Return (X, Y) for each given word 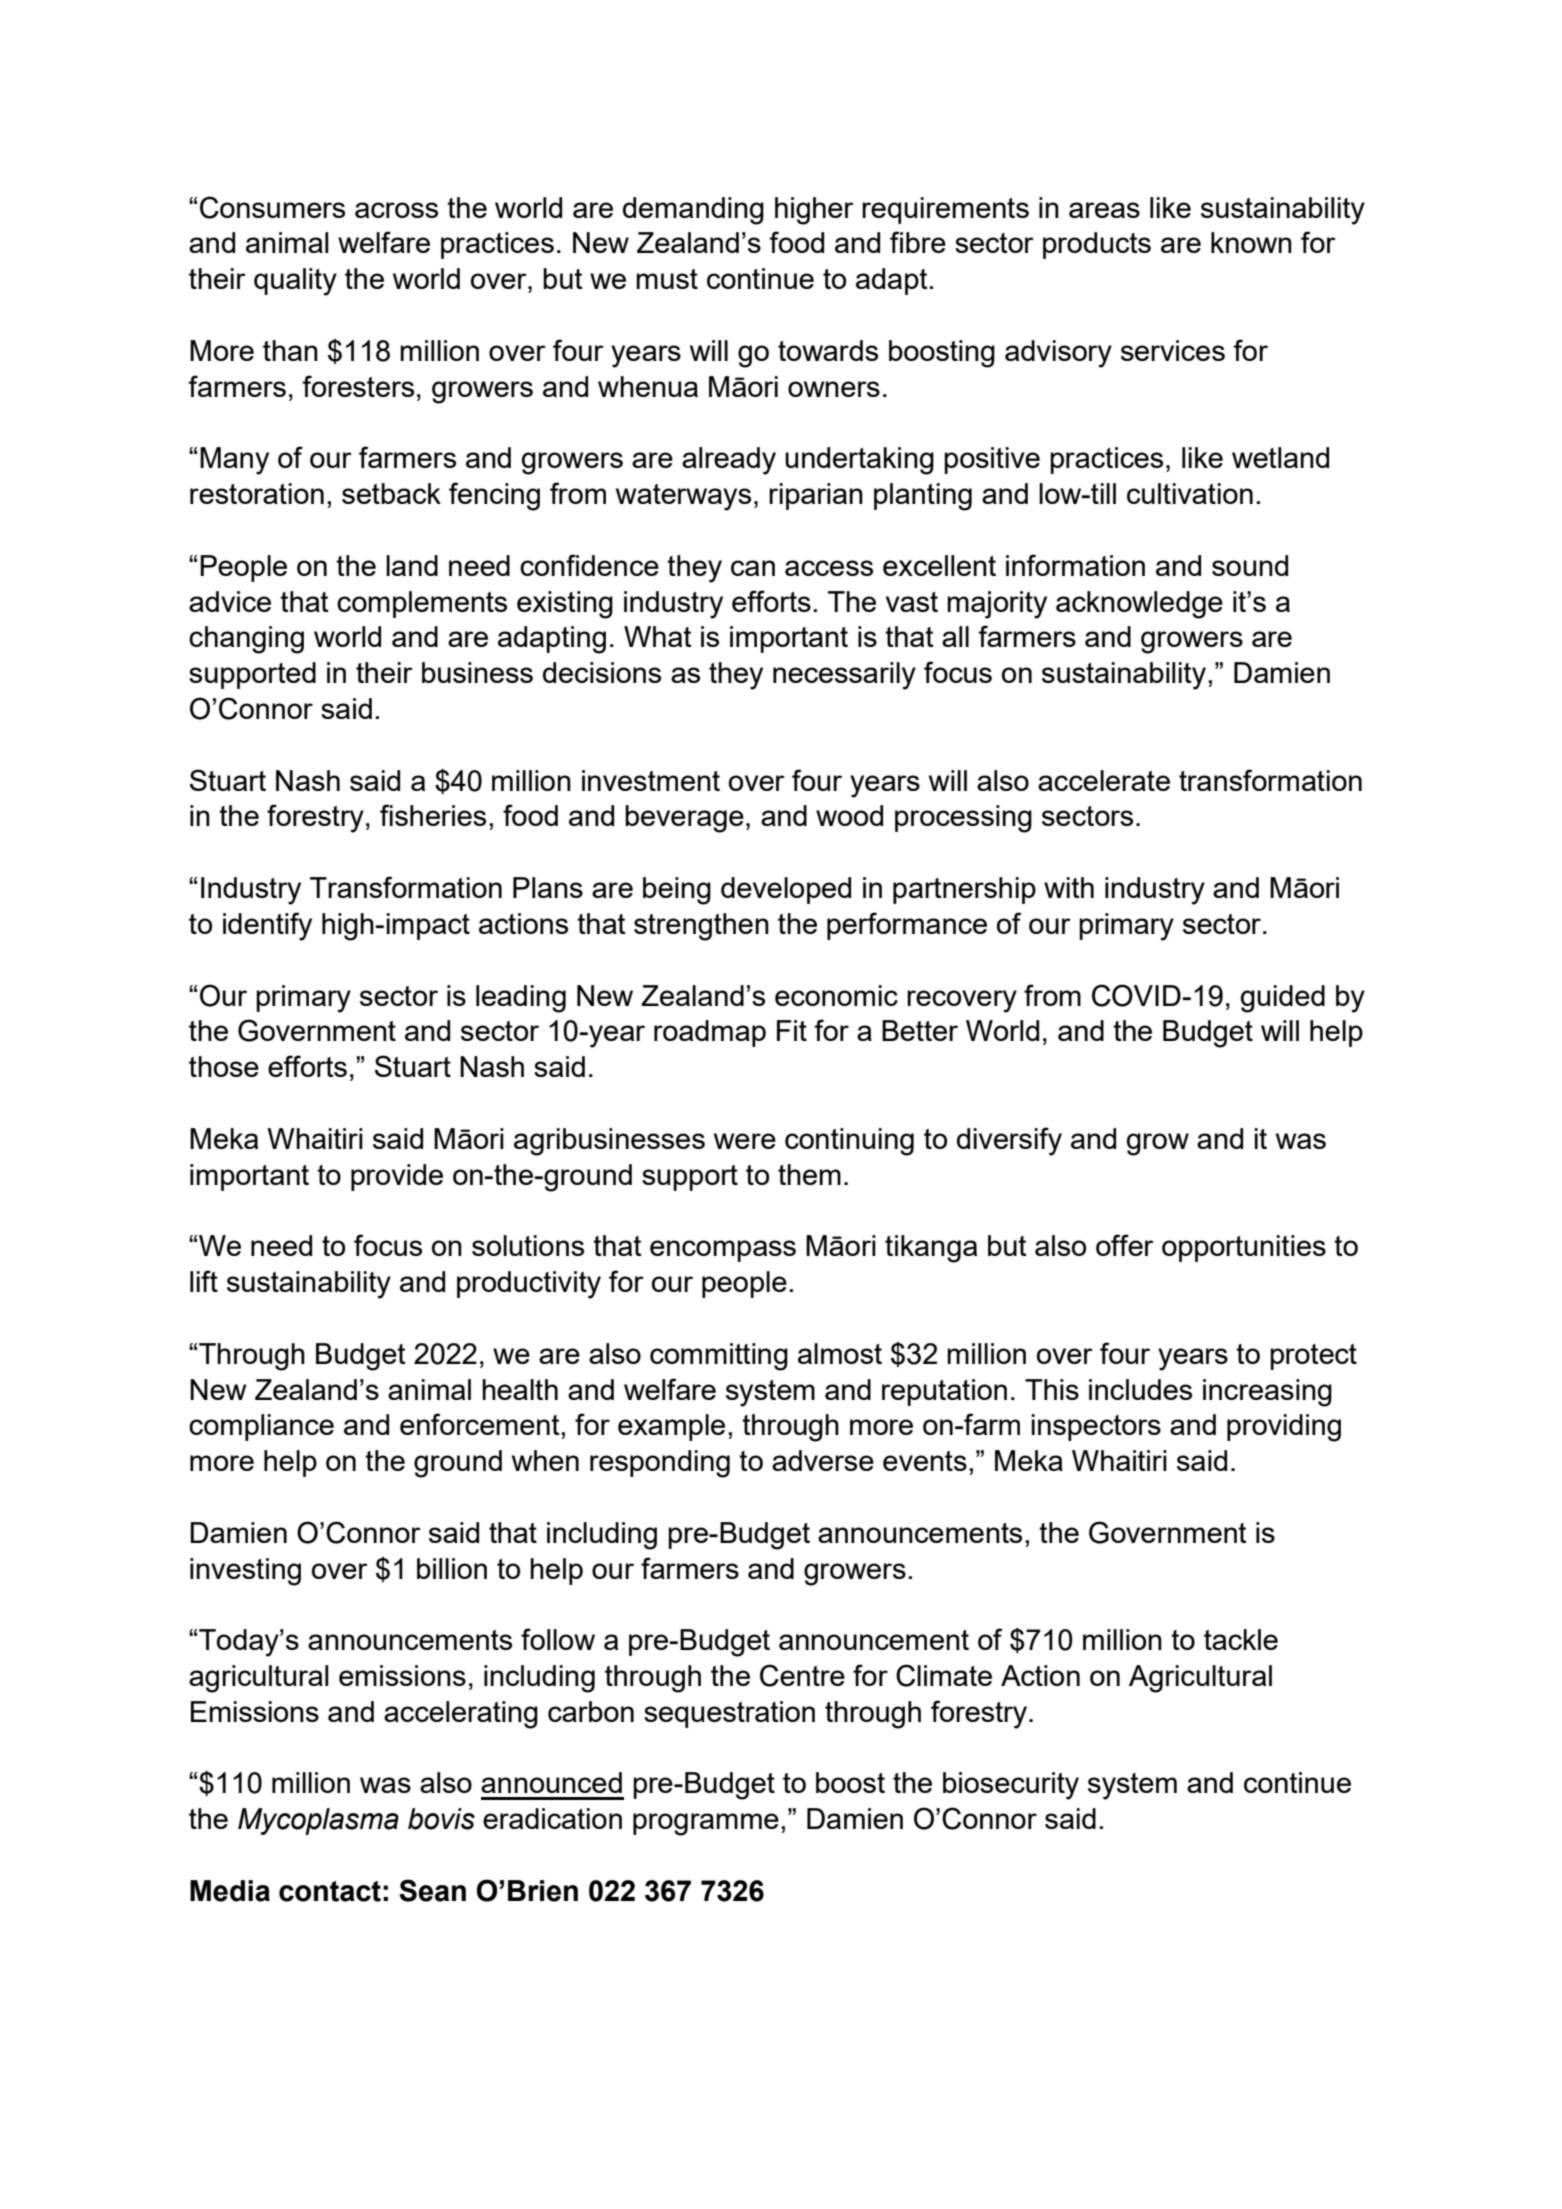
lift (204, 1281)
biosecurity (1011, 1786)
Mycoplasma (318, 1821)
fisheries (433, 815)
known (1251, 242)
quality (295, 282)
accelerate (1104, 780)
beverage (684, 819)
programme (706, 1824)
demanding (693, 211)
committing (719, 1357)
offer (1125, 1245)
